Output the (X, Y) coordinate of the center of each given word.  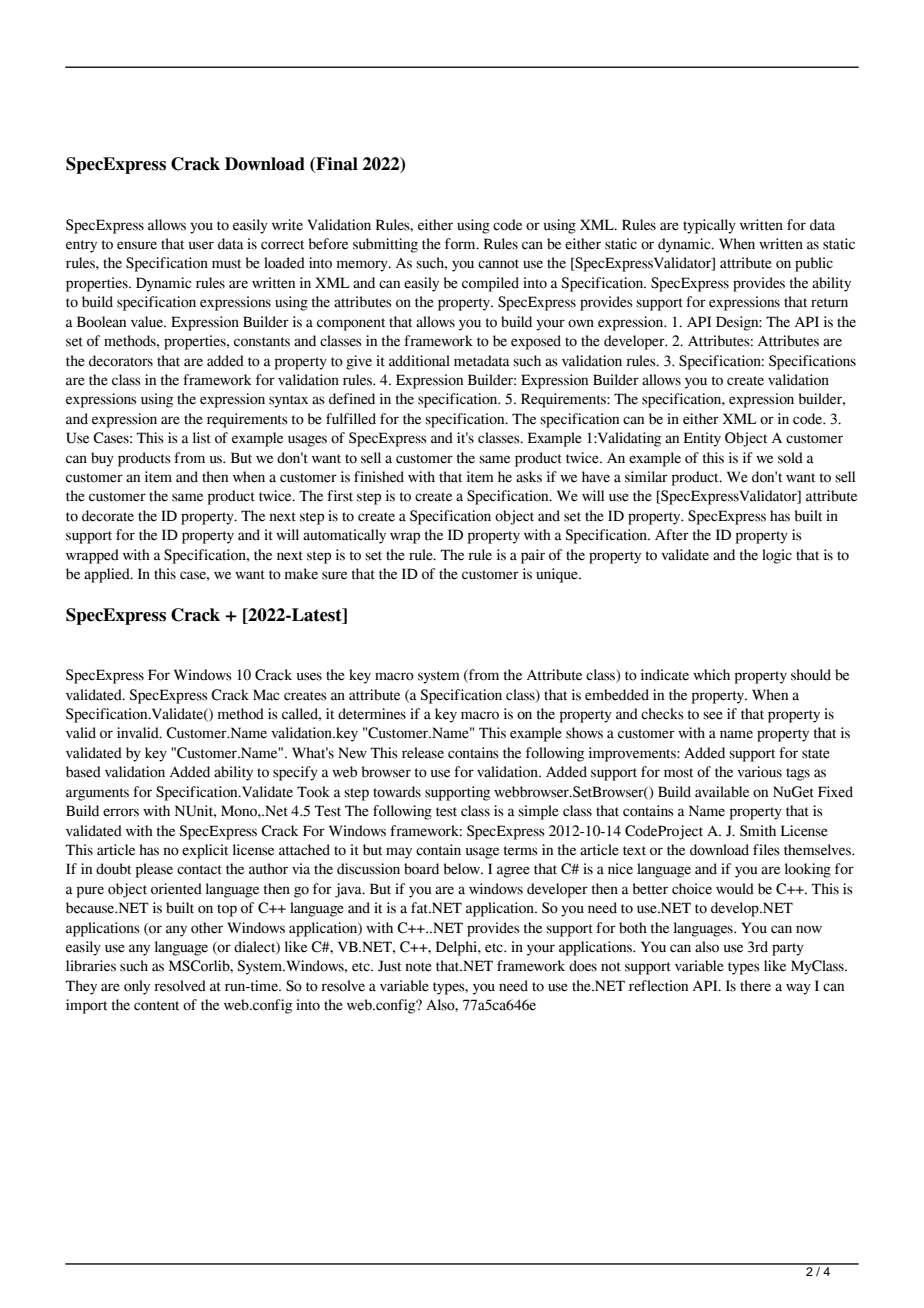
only (137, 987)
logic (777, 556)
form (461, 244)
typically (709, 226)
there (755, 986)
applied (108, 575)
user (201, 245)
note (418, 967)
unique (558, 575)
